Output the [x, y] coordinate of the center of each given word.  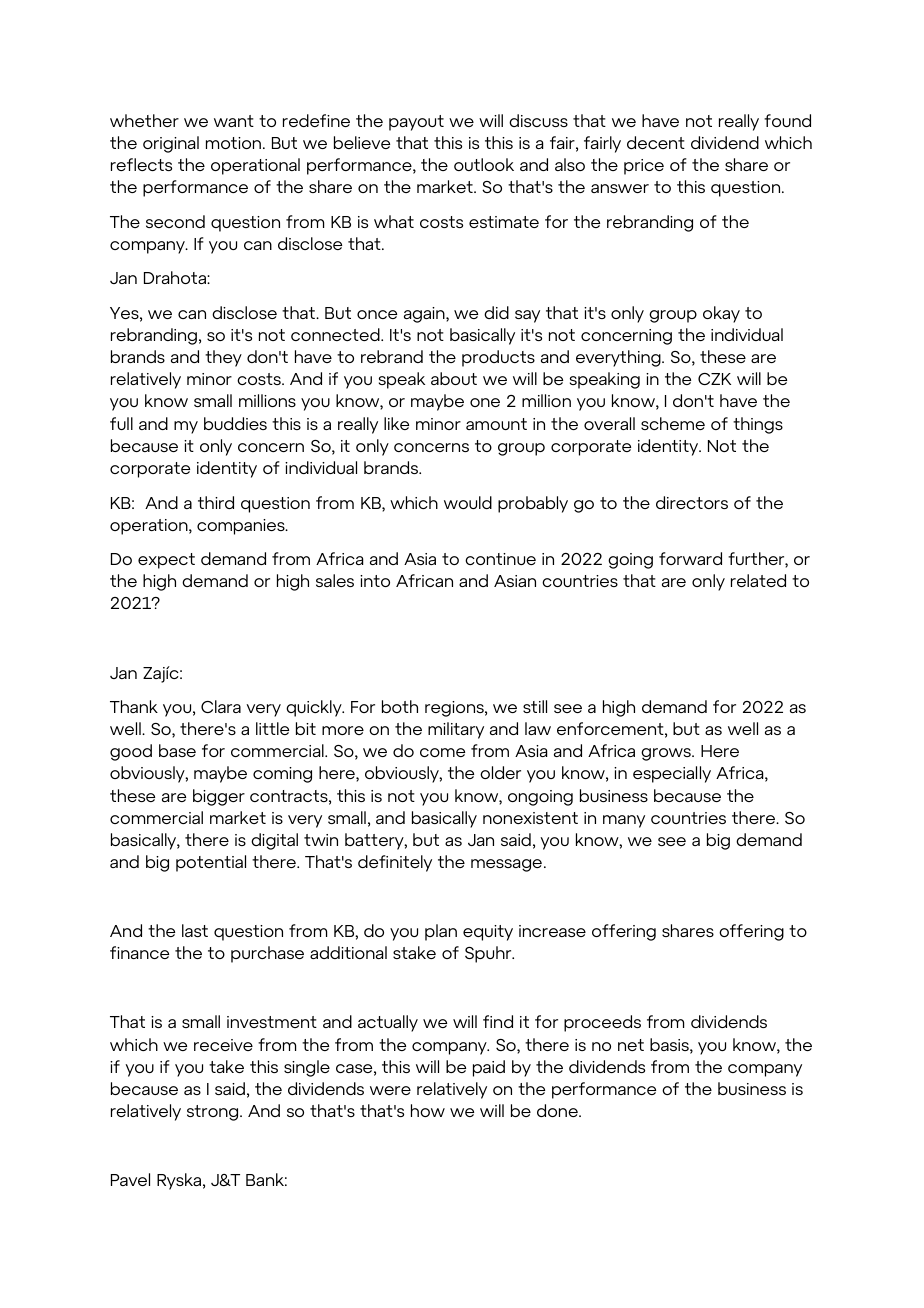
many [624, 821]
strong [214, 1113]
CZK [714, 379]
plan [441, 932]
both [400, 706]
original [171, 144]
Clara [221, 706]
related [758, 580]
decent [656, 142]
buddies [235, 423]
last [195, 930]
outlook [484, 164]
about [454, 378]
